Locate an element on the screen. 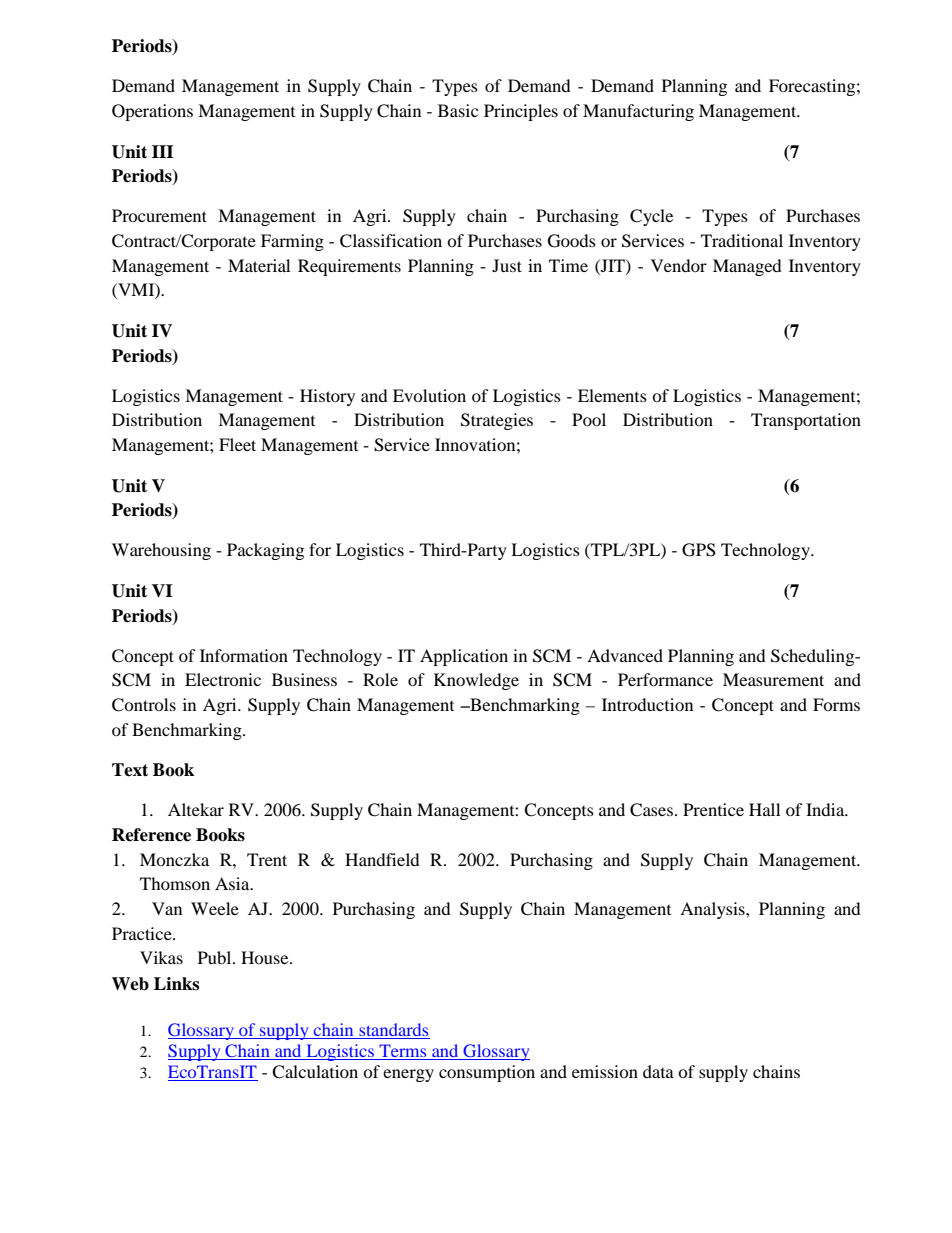 This screenshot has width=952, height=1233. Cases is located at coordinates (651, 810).
